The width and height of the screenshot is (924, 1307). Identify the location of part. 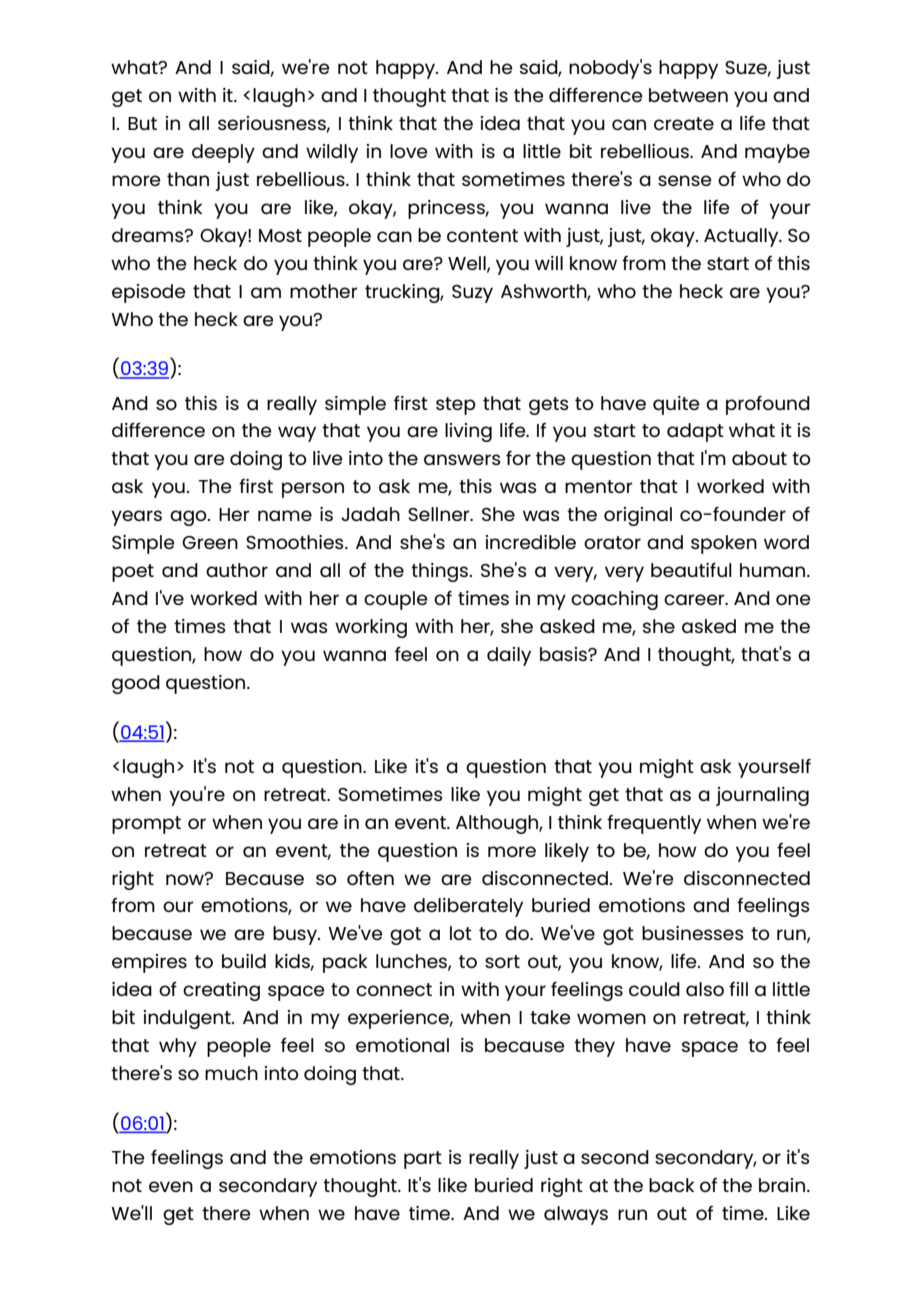
(423, 1160).
